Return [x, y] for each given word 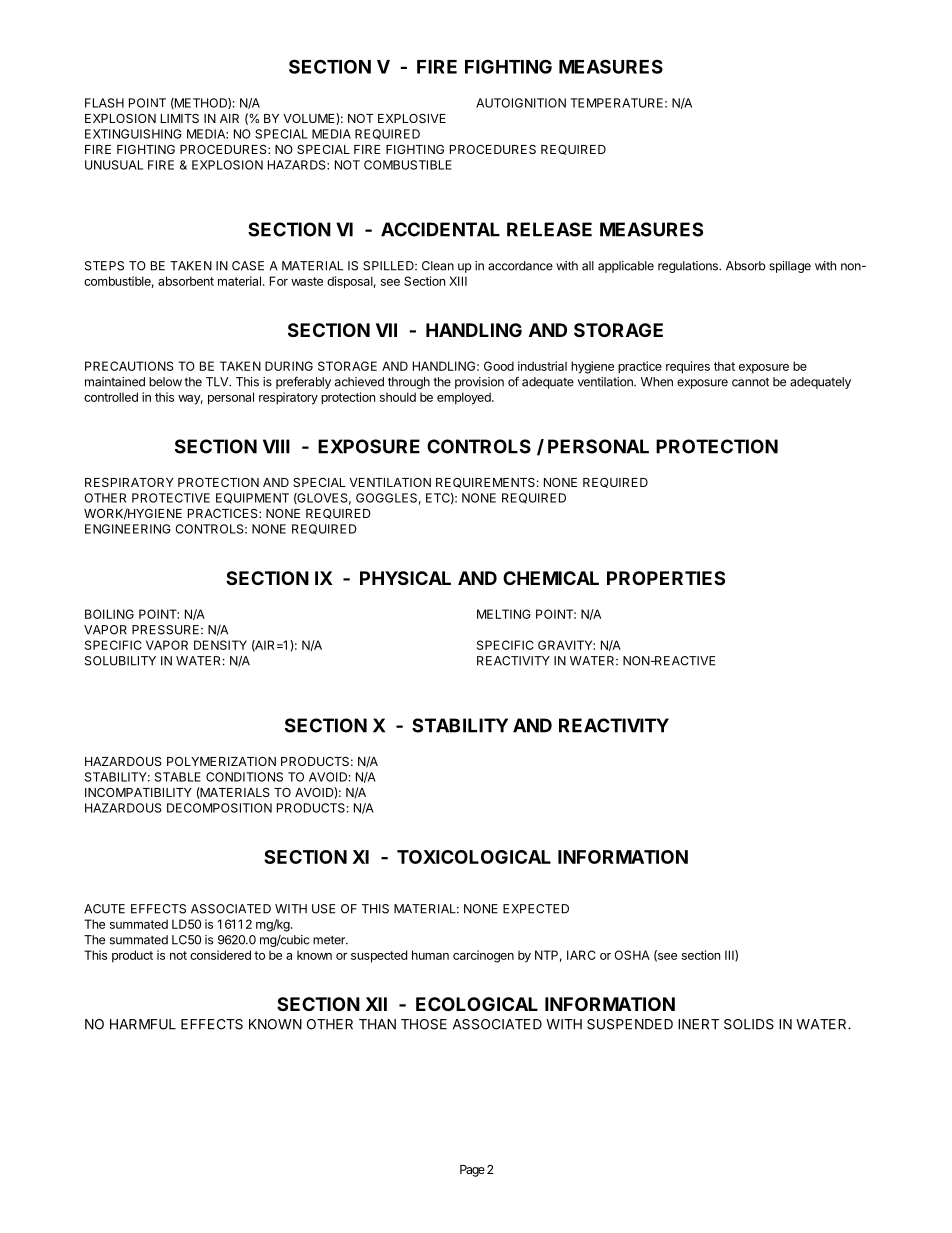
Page [472, 1171]
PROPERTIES [666, 578]
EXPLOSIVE [412, 118]
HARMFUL [143, 1024]
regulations [689, 267]
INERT [698, 1024]
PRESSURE [167, 630]
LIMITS [180, 118]
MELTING [504, 614]
